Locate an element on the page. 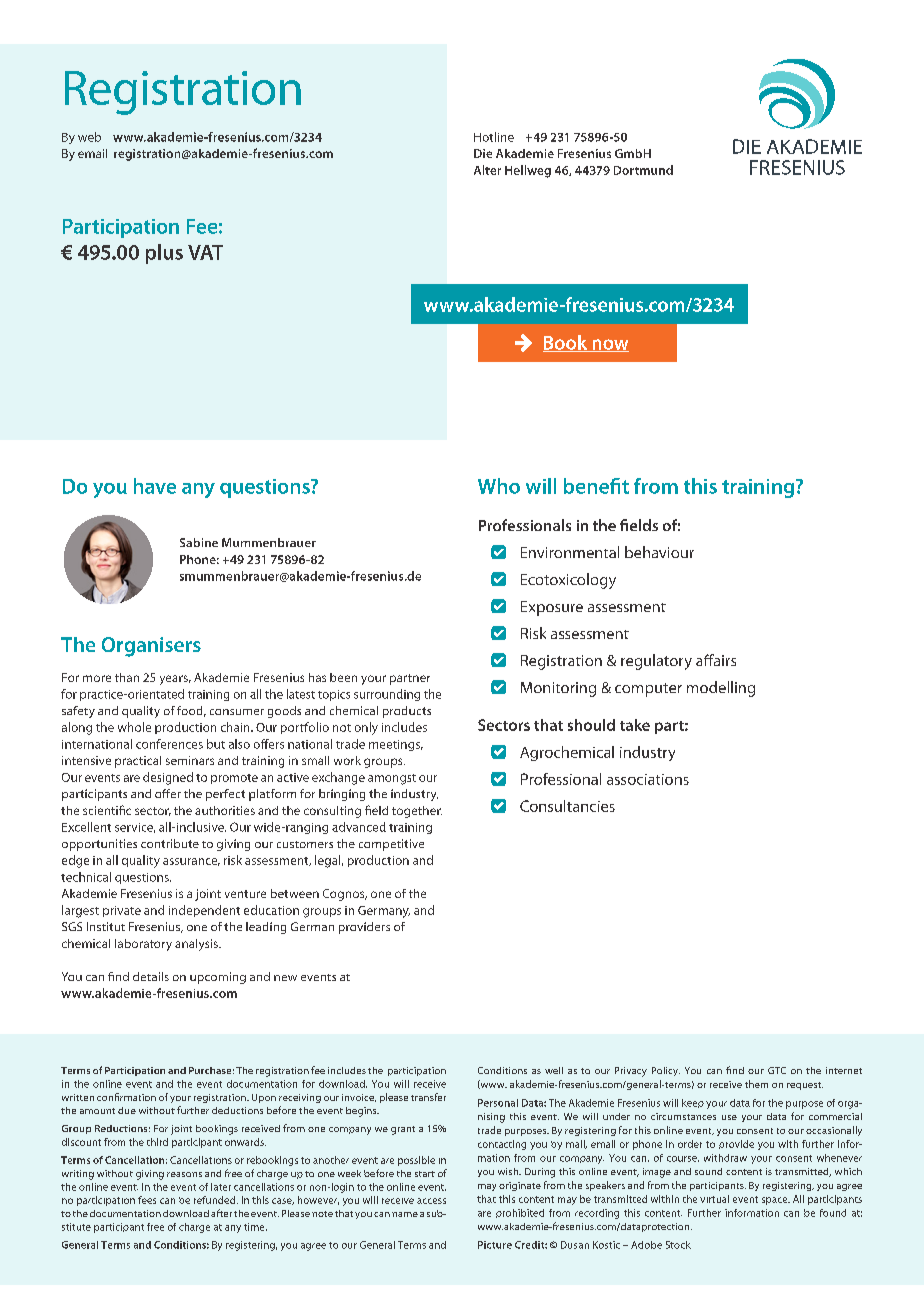 The height and width of the page is (1308, 924). laboratory is located at coordinates (143, 945).
